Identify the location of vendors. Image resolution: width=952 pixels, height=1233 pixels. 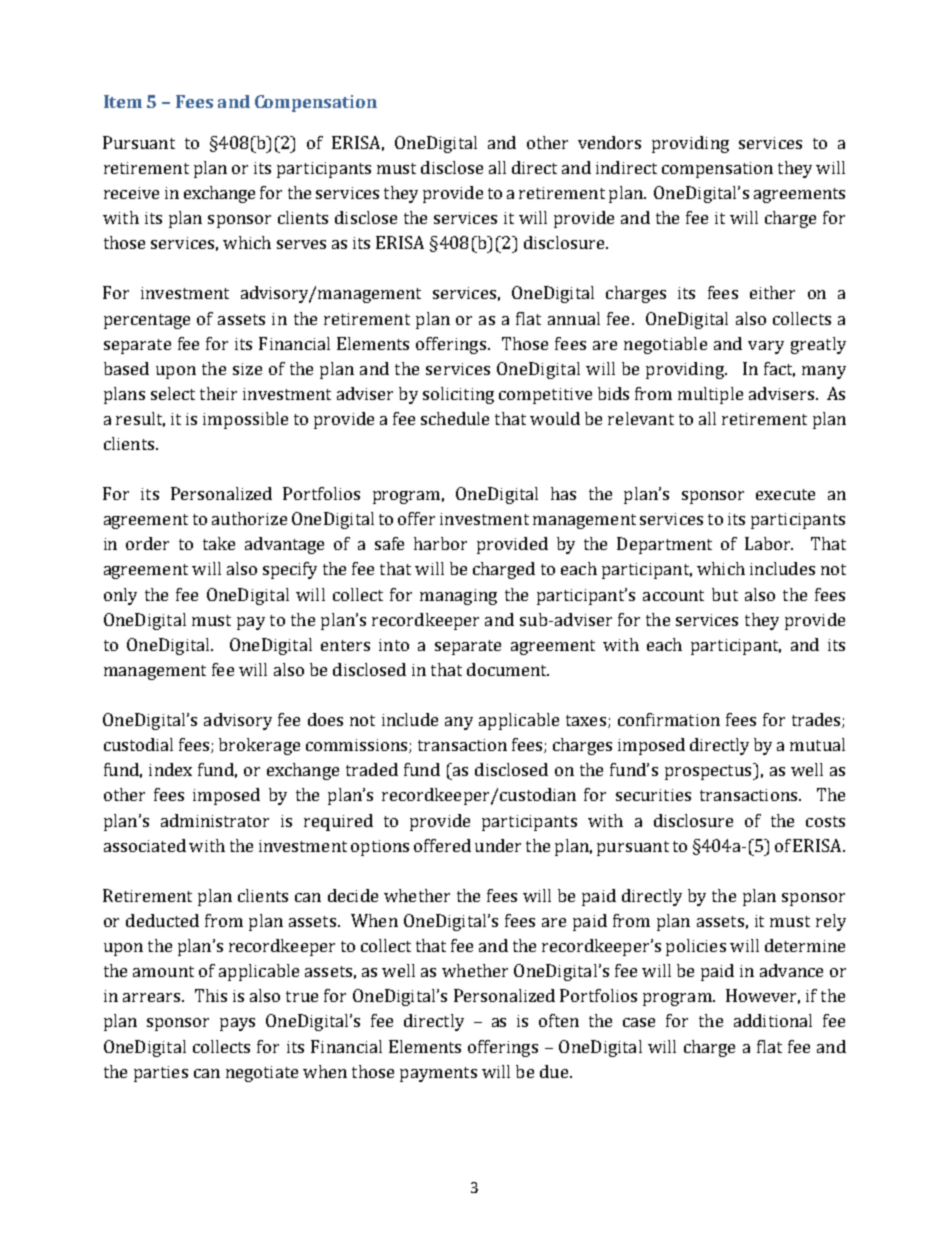
(609, 142).
